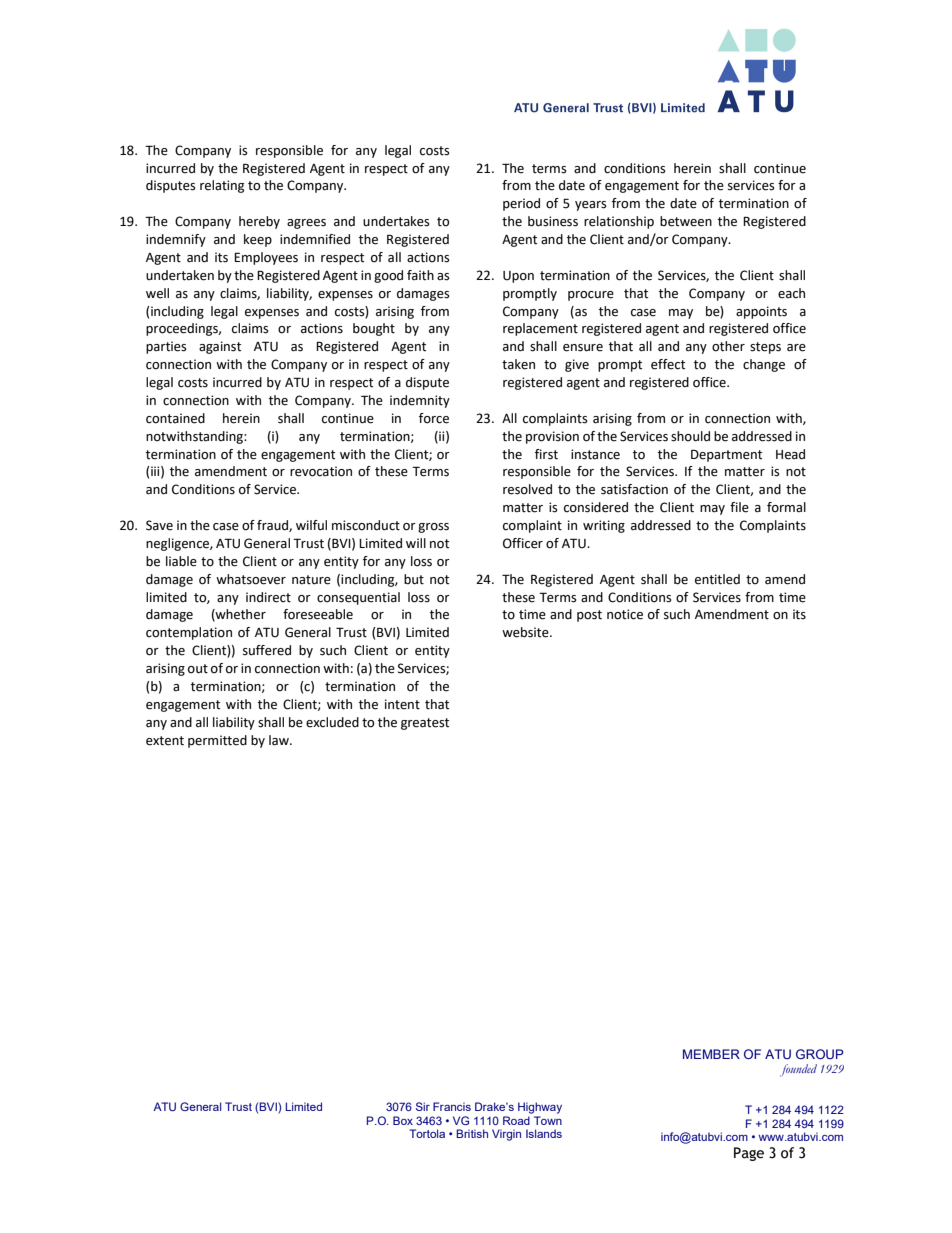 This screenshot has width=952, height=1233. Describe the element at coordinates (425, 724) in the screenshot. I see `greatest` at that location.
